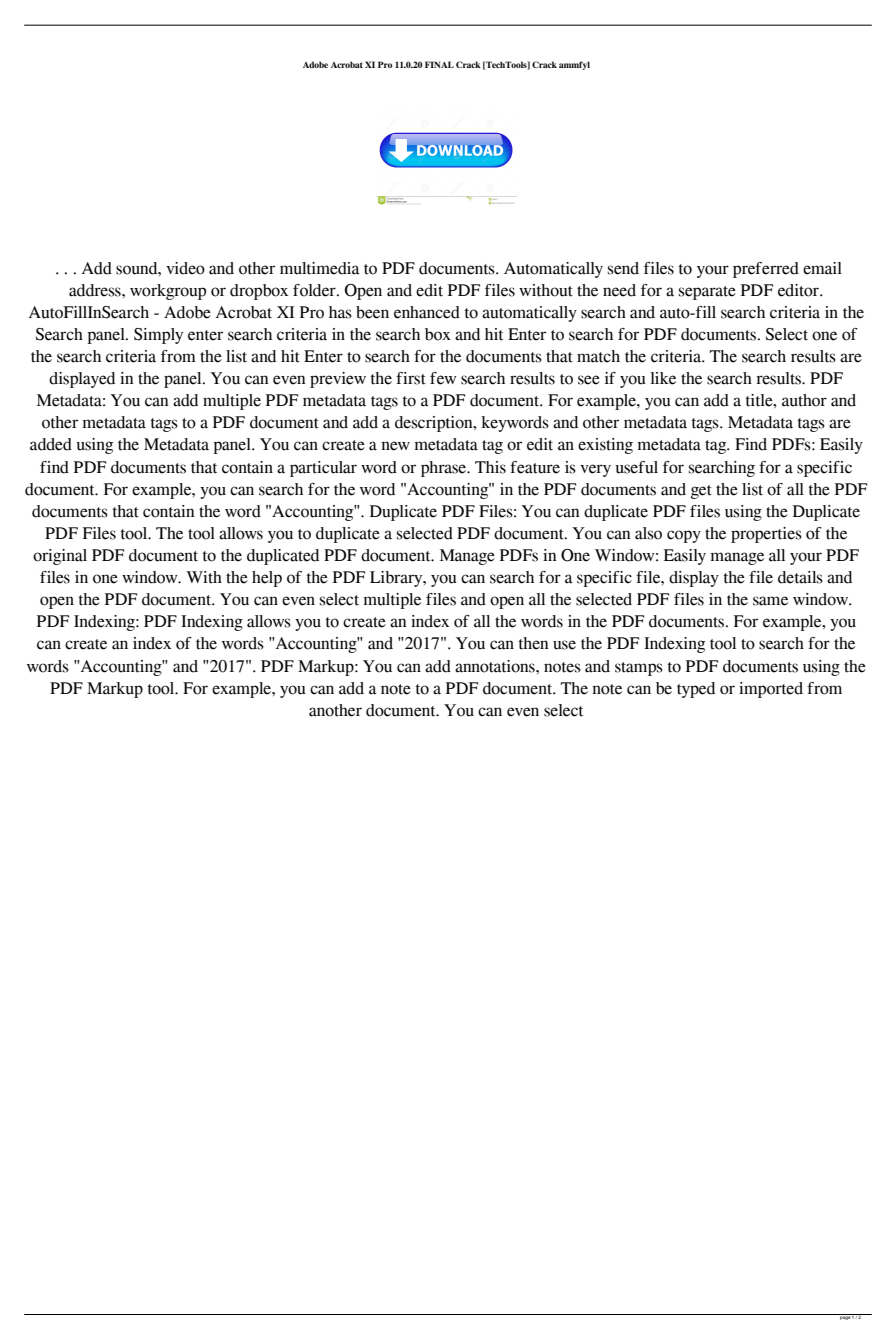 The width and height of the screenshot is (896, 1331). Describe the element at coordinates (267, 579) in the screenshot. I see `help` at that location.
